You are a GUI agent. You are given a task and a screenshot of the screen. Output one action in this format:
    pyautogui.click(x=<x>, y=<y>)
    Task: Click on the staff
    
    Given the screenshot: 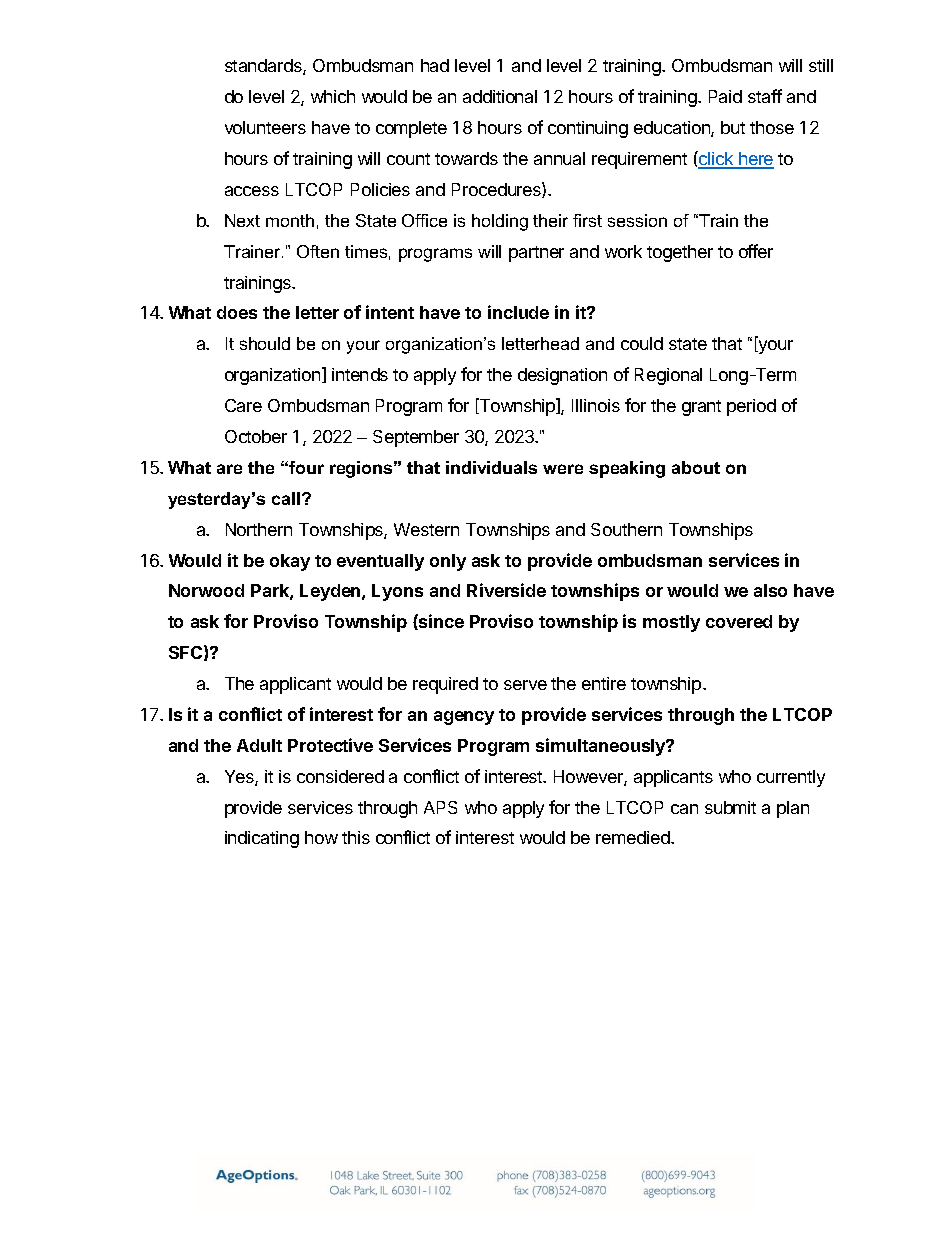 What is the action you would take?
    pyautogui.click(x=765, y=96)
